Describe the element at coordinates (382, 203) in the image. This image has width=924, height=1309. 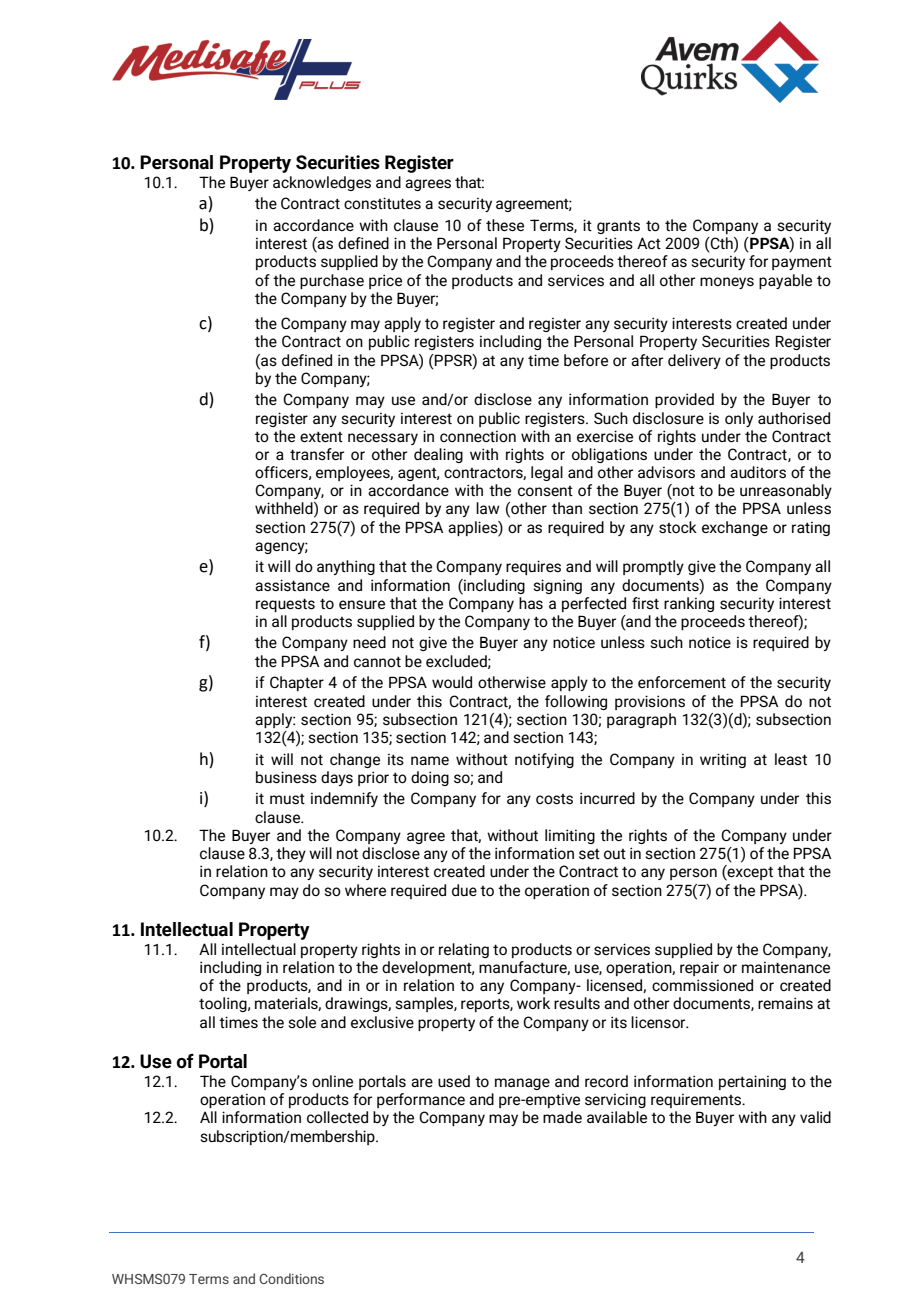
I see `constitutes` at that location.
